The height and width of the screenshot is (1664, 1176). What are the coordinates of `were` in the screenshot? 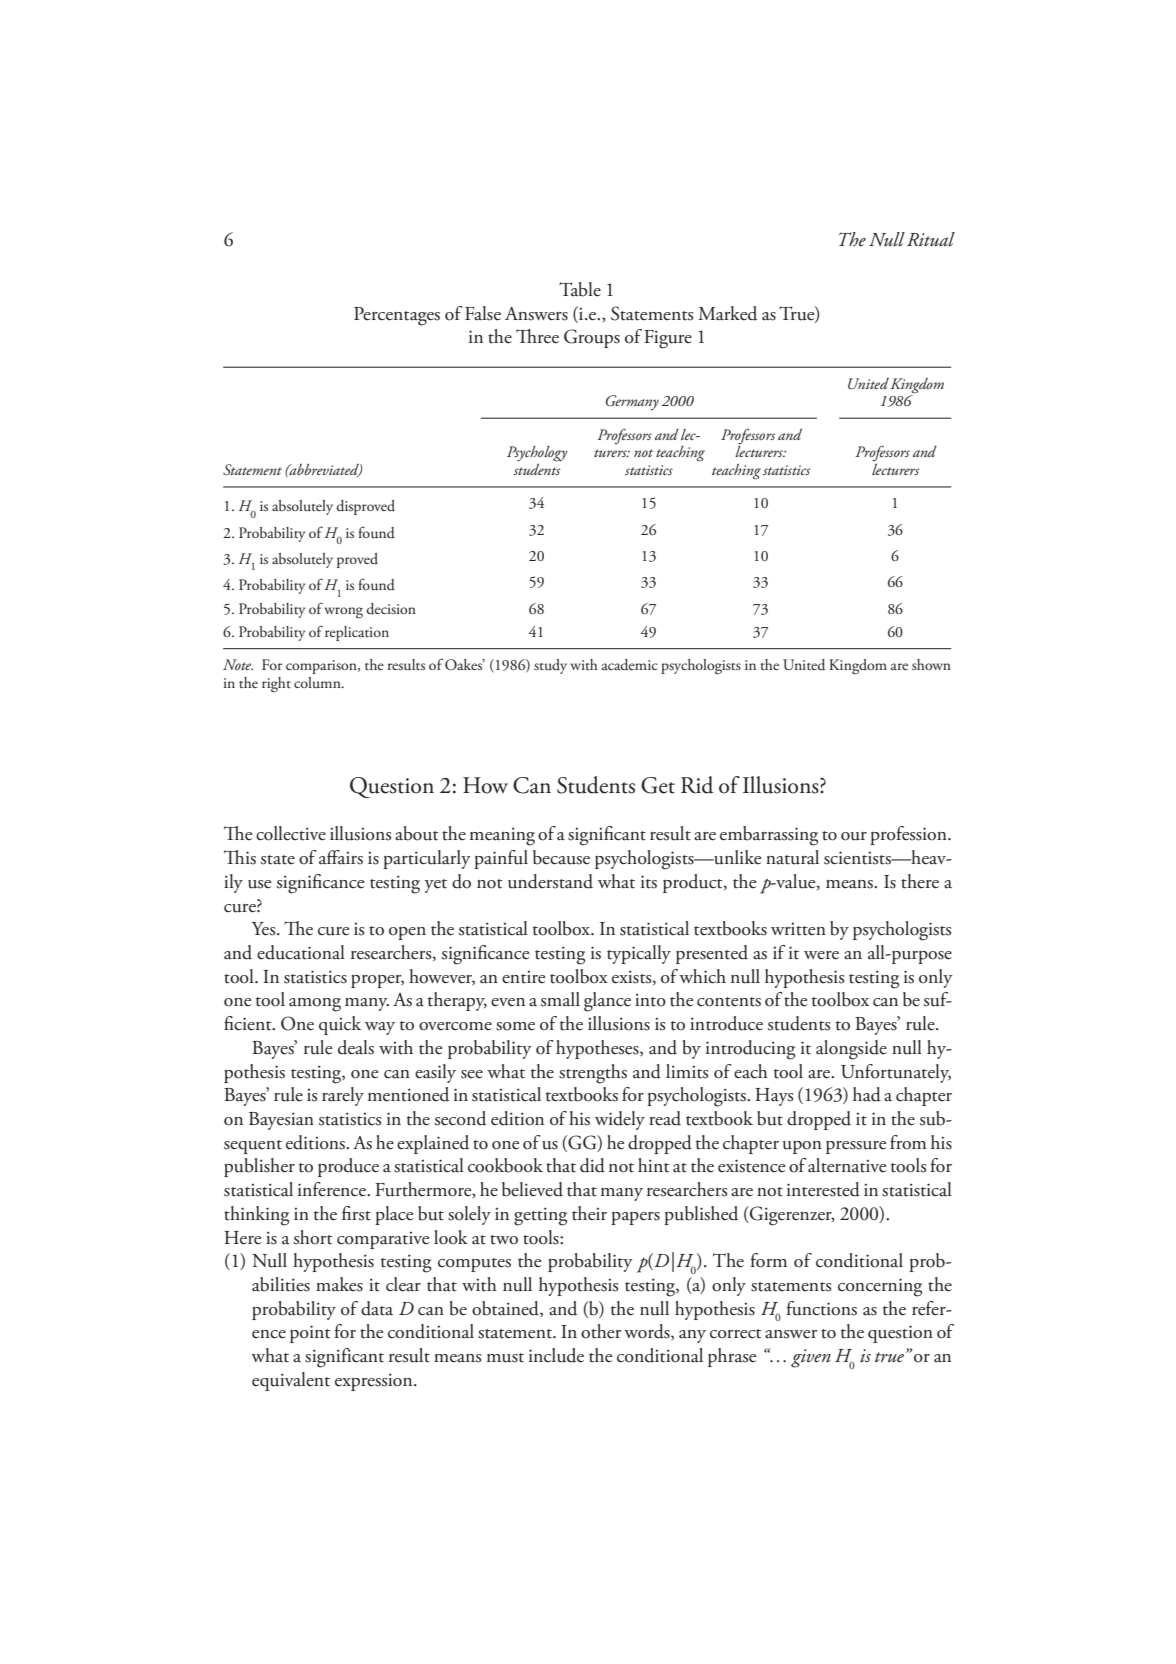 It's located at (821, 955).
